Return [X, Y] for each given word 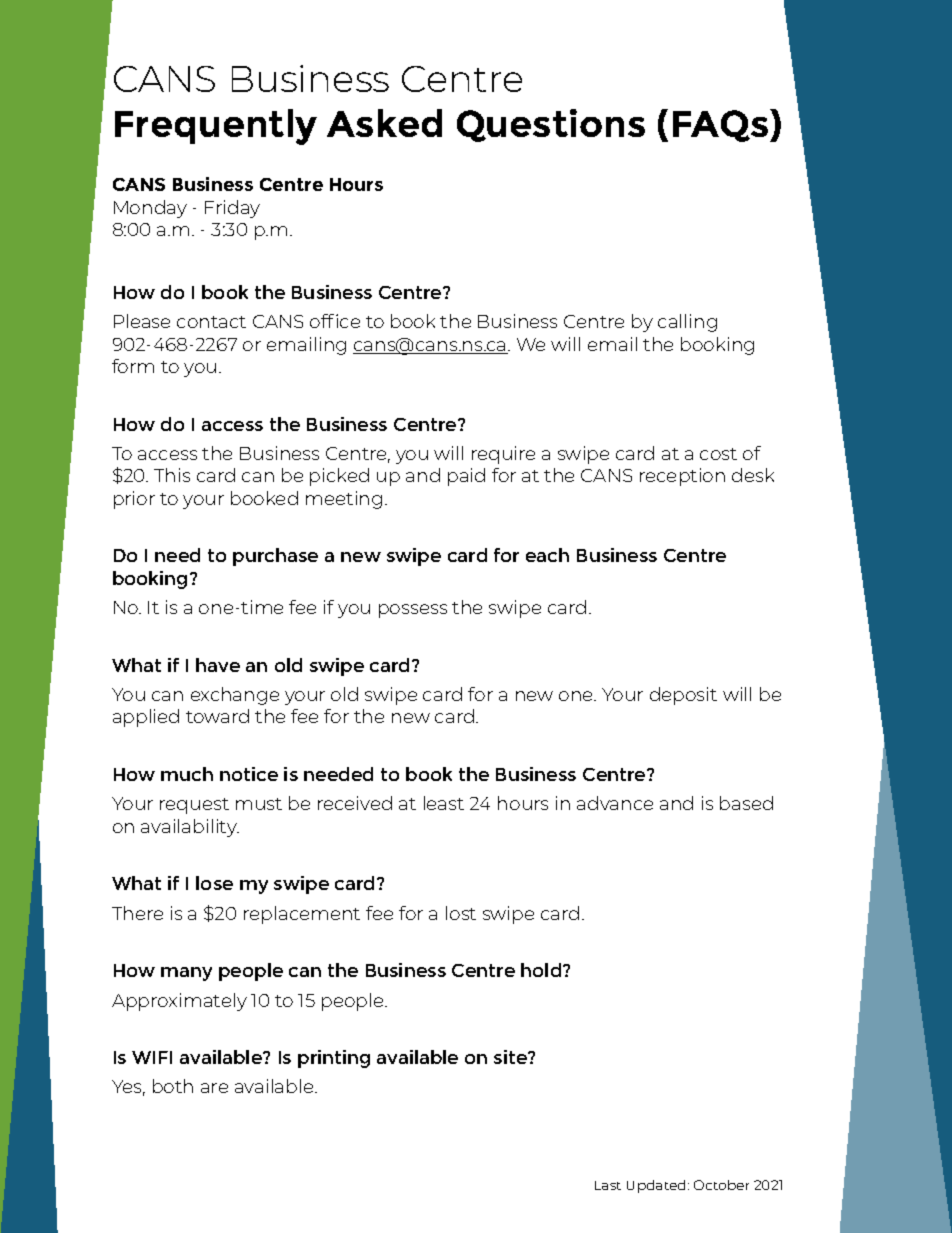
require [503, 455]
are [214, 1088]
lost [461, 913]
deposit [683, 696]
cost [718, 454]
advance [615, 803]
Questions [551, 125]
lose [214, 883]
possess [413, 611]
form [133, 366]
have [218, 665]
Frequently [216, 127]
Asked [384, 123]
